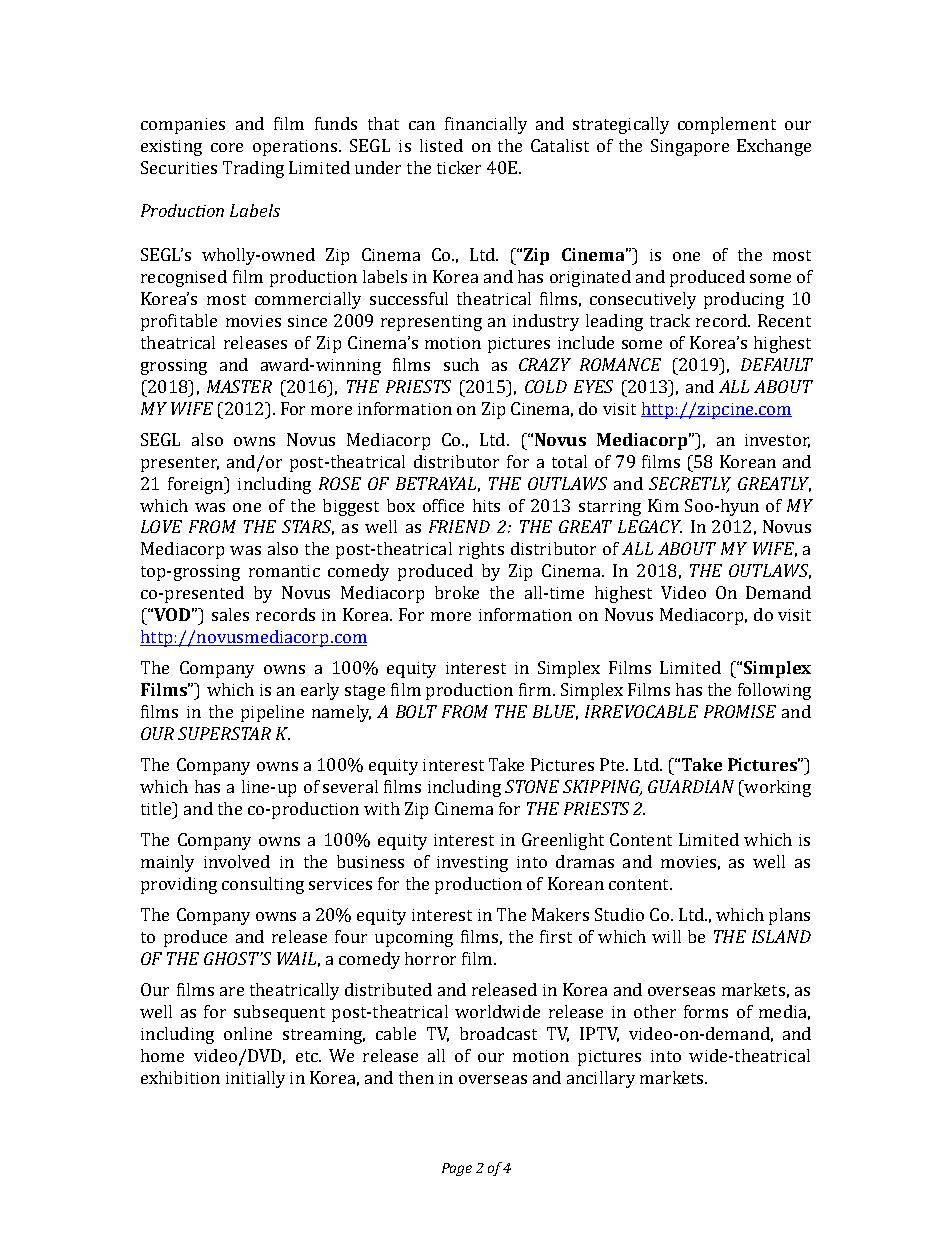  I want to click on core, so click(227, 147).
